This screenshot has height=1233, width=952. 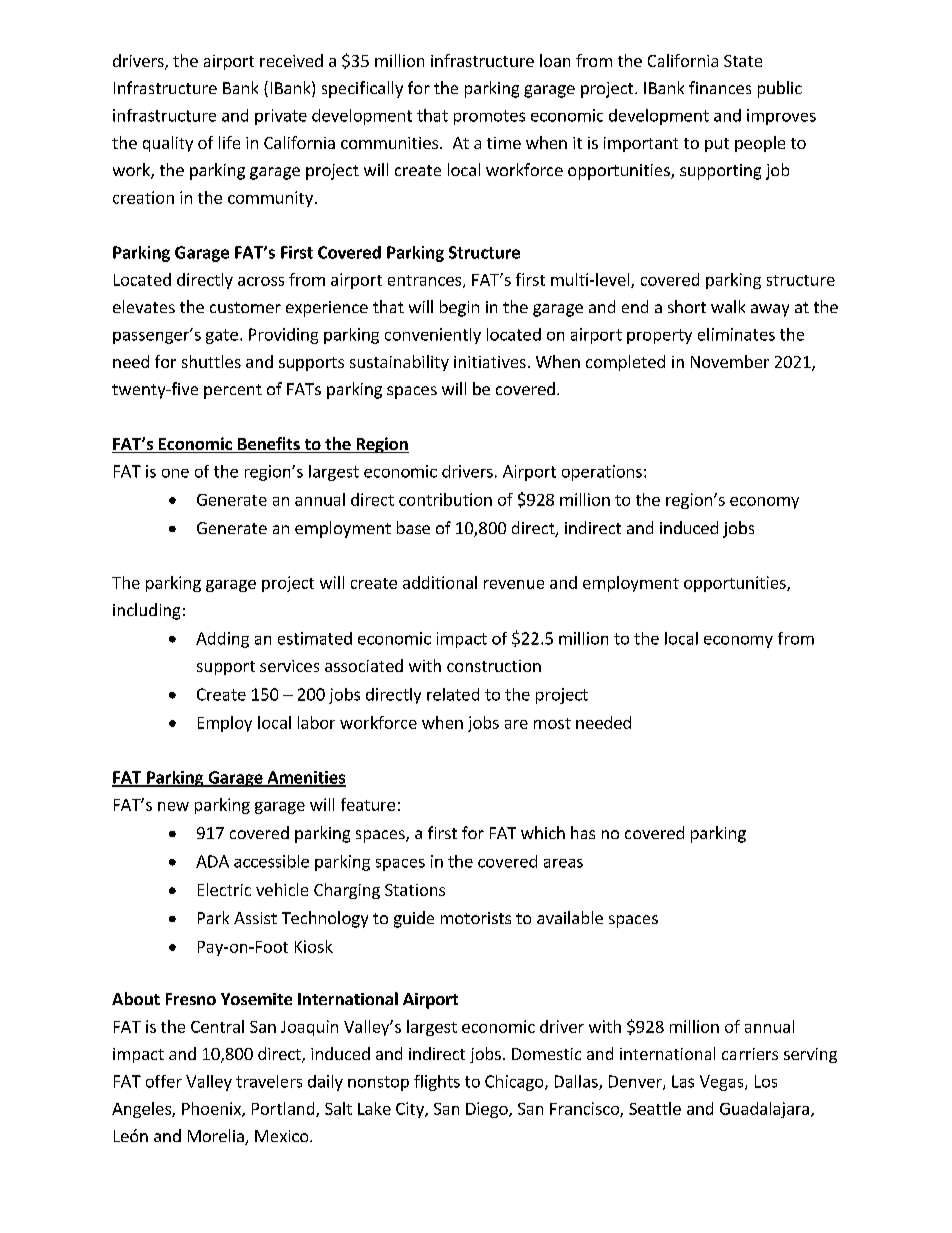 What do you see at coordinates (212, 1109) in the screenshot?
I see `Phoenix` at bounding box center [212, 1109].
